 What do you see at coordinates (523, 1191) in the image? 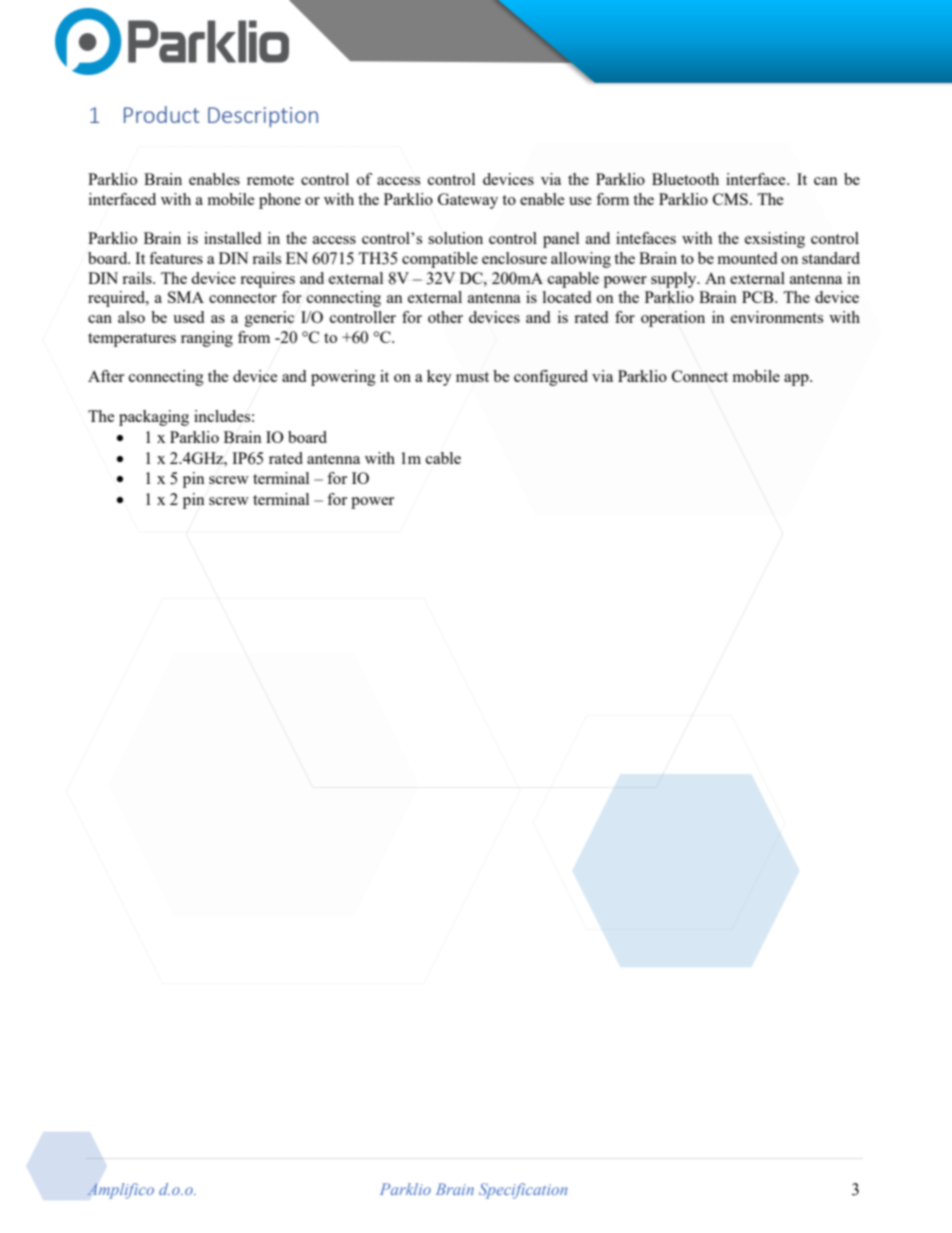
I see `Specification` at bounding box center [523, 1191].
